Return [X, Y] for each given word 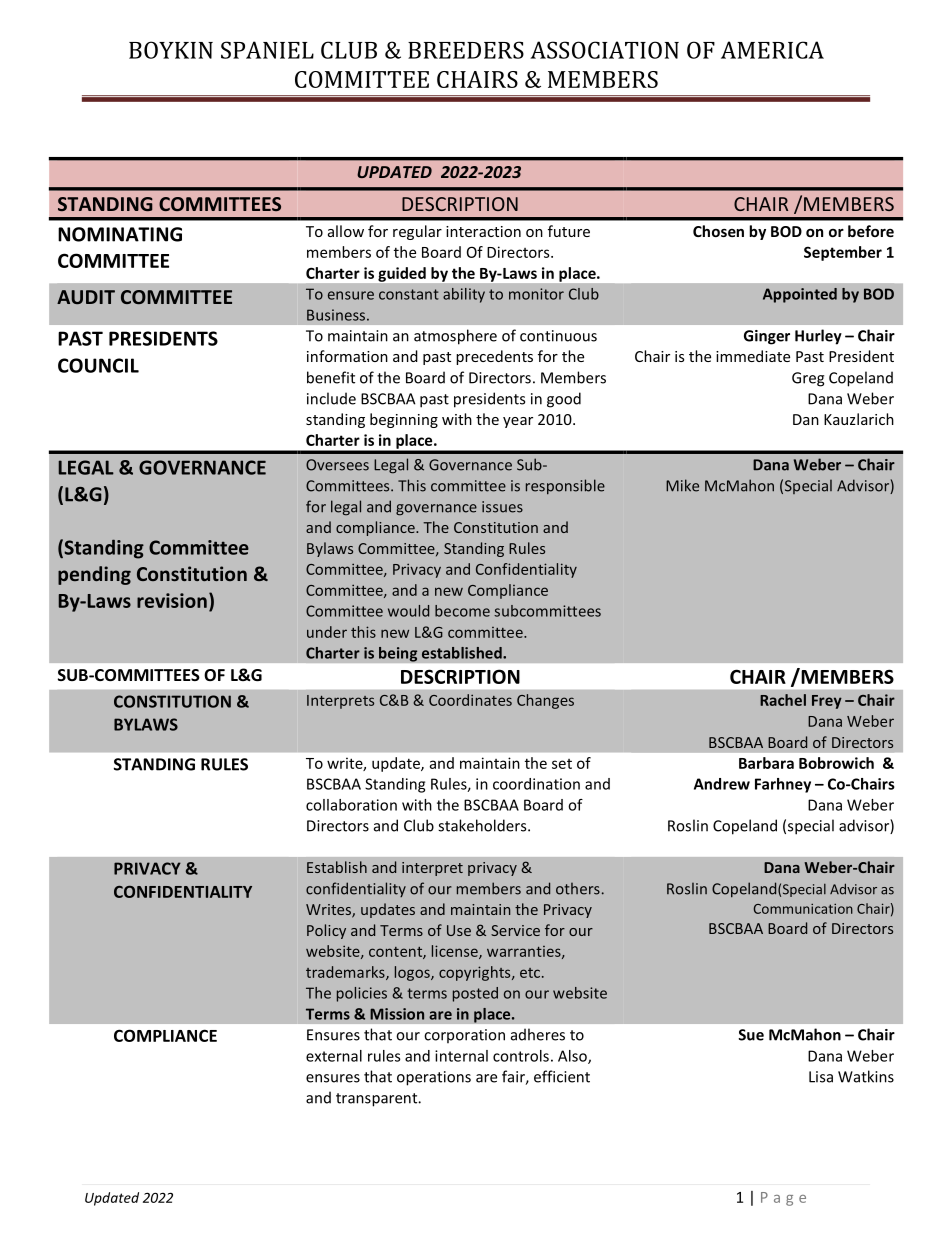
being [398, 654]
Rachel [783, 700]
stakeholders [483, 825]
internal [461, 1056]
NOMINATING [120, 234]
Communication [803, 908]
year [518, 422]
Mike [682, 485]
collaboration [351, 805]
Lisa [821, 1077]
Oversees [337, 465]
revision [172, 600]
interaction [483, 231]
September [843, 253]
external [334, 1056]
